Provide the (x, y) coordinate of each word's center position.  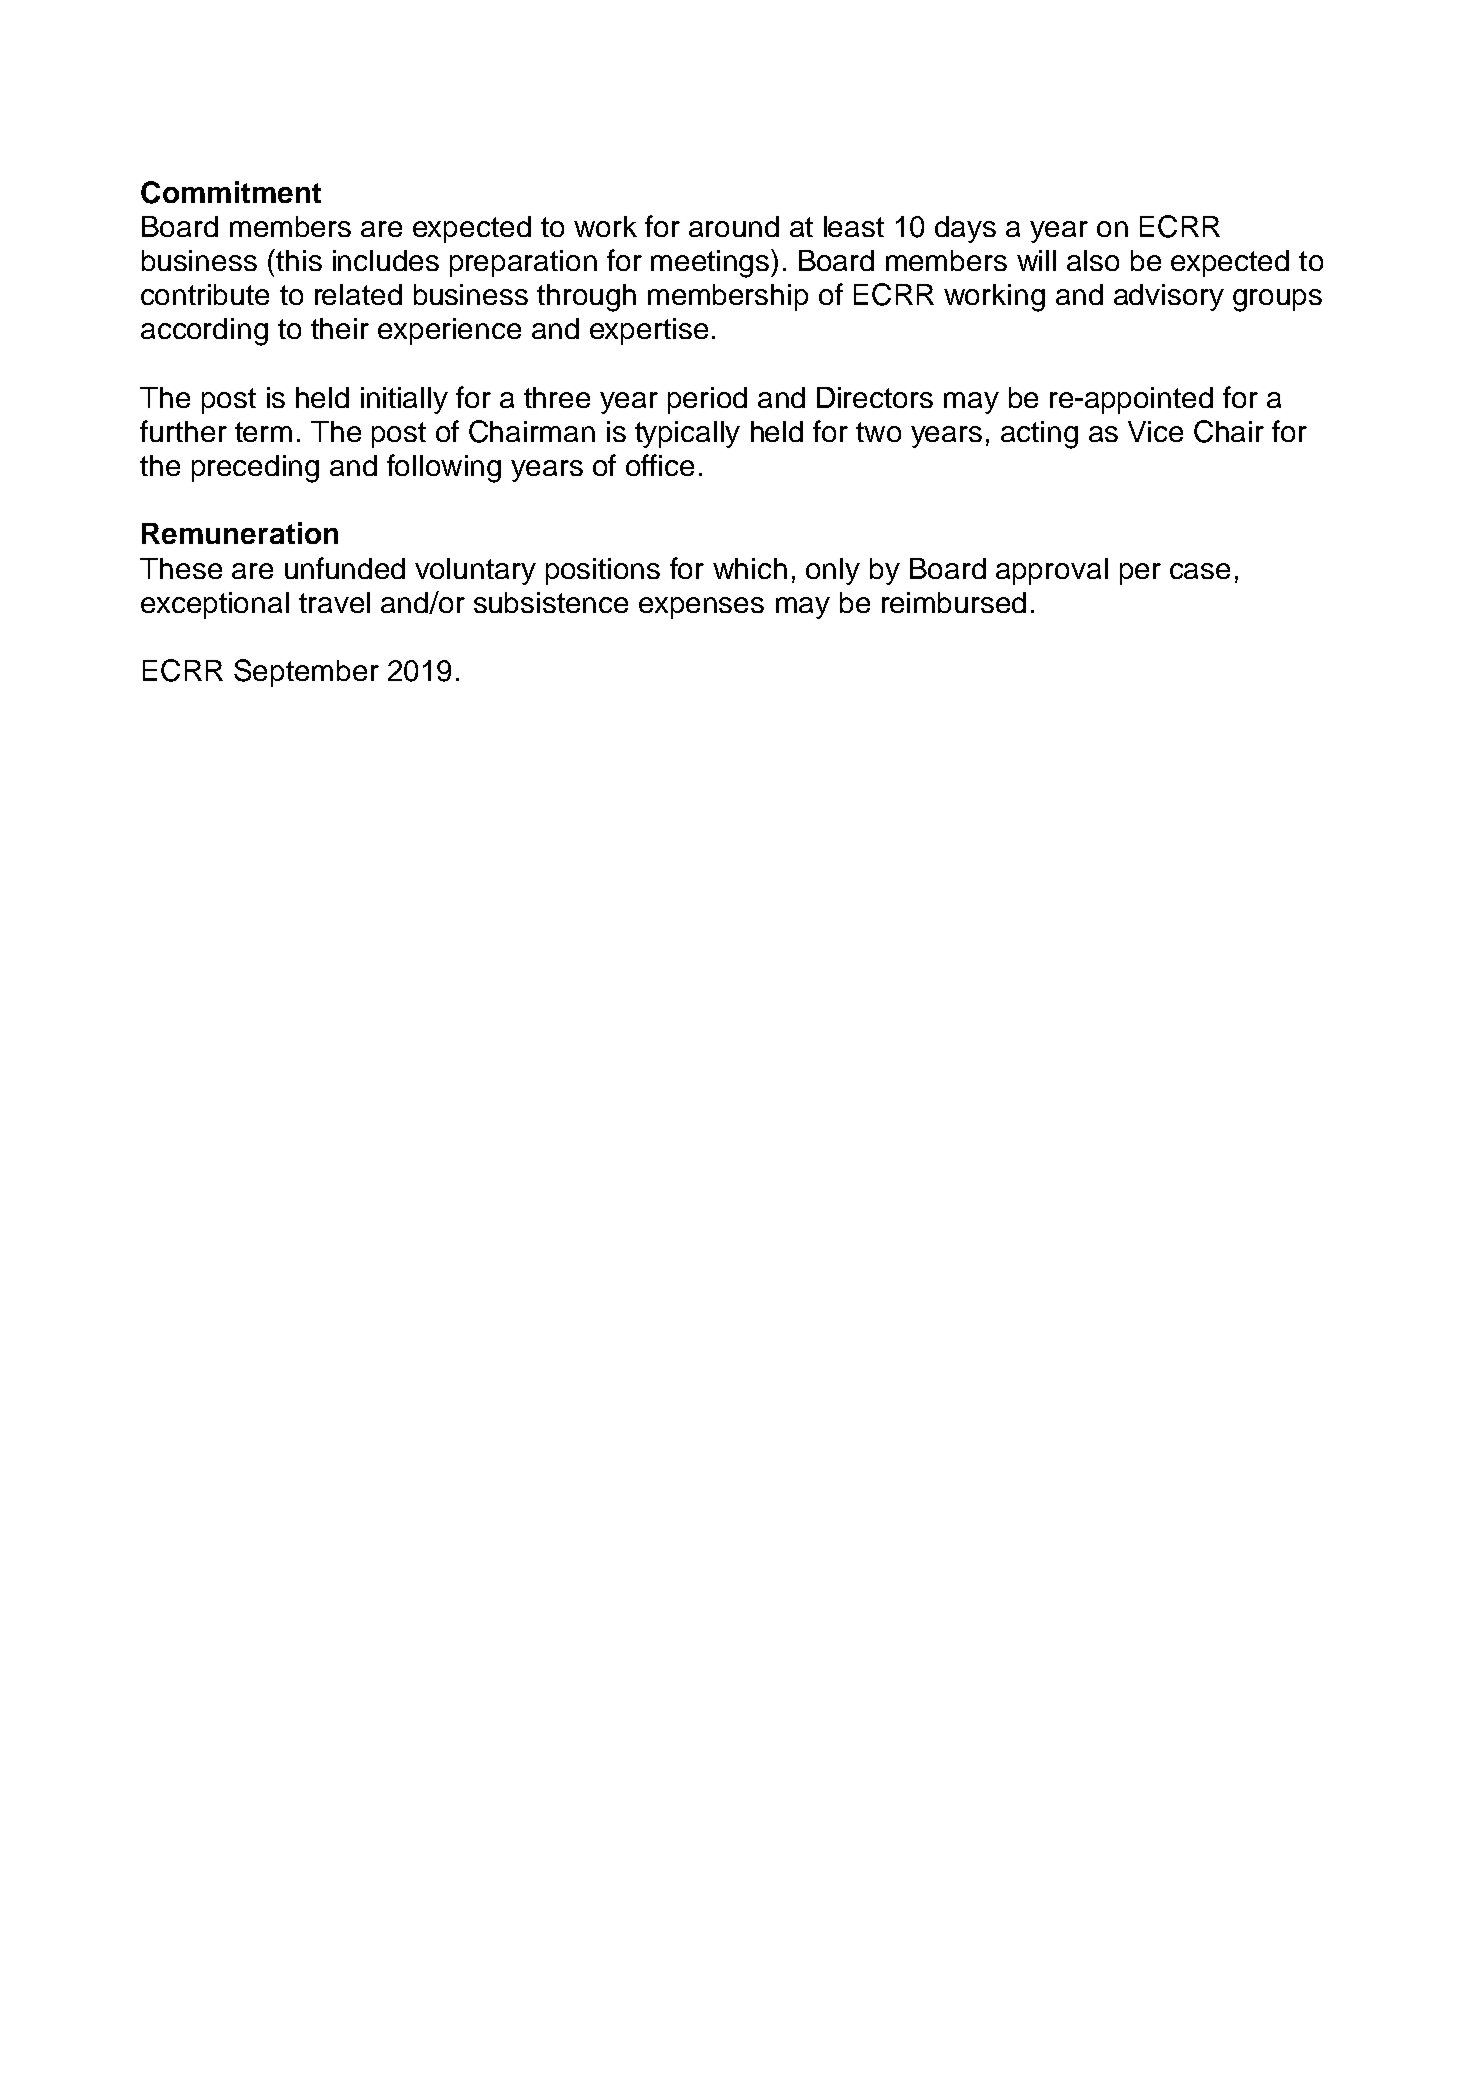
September (306, 673)
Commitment (231, 192)
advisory (1169, 297)
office (660, 465)
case (1200, 571)
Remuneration (240, 533)
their (340, 328)
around (734, 226)
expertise (649, 331)
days (965, 229)
